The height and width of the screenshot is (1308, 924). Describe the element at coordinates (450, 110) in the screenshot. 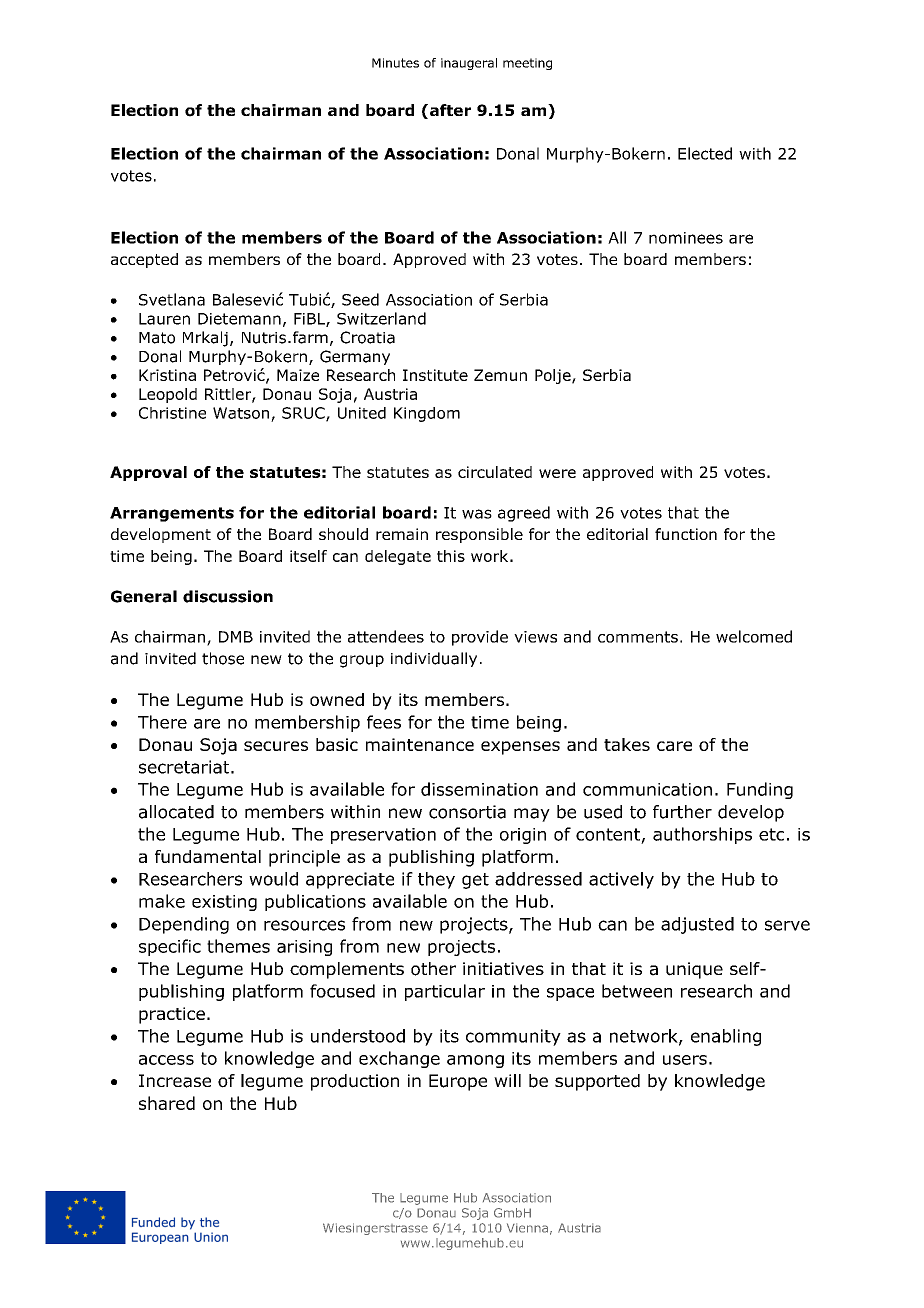

I see `after` at that location.
